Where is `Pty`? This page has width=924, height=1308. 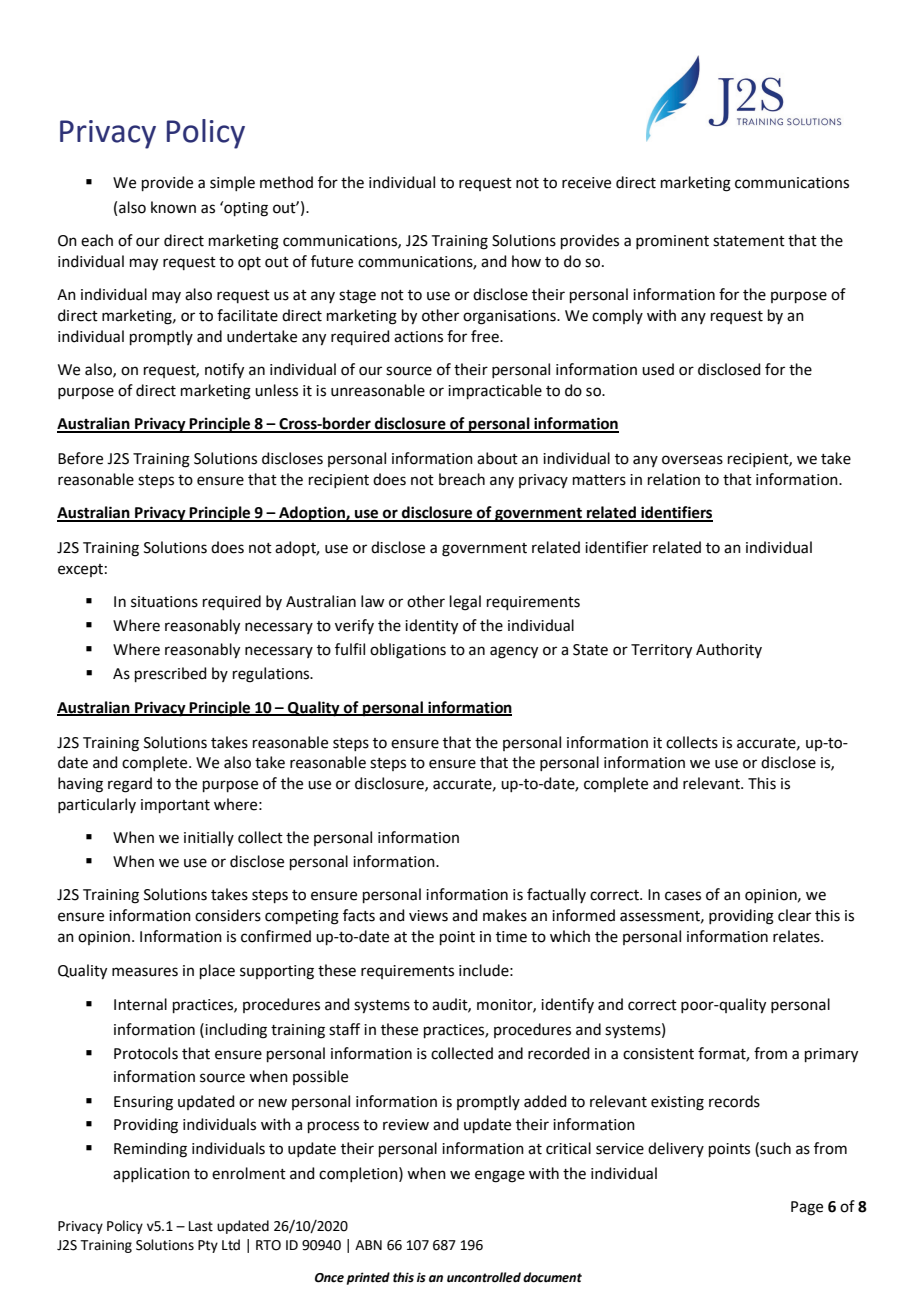 Pty is located at coordinates (208, 1246).
